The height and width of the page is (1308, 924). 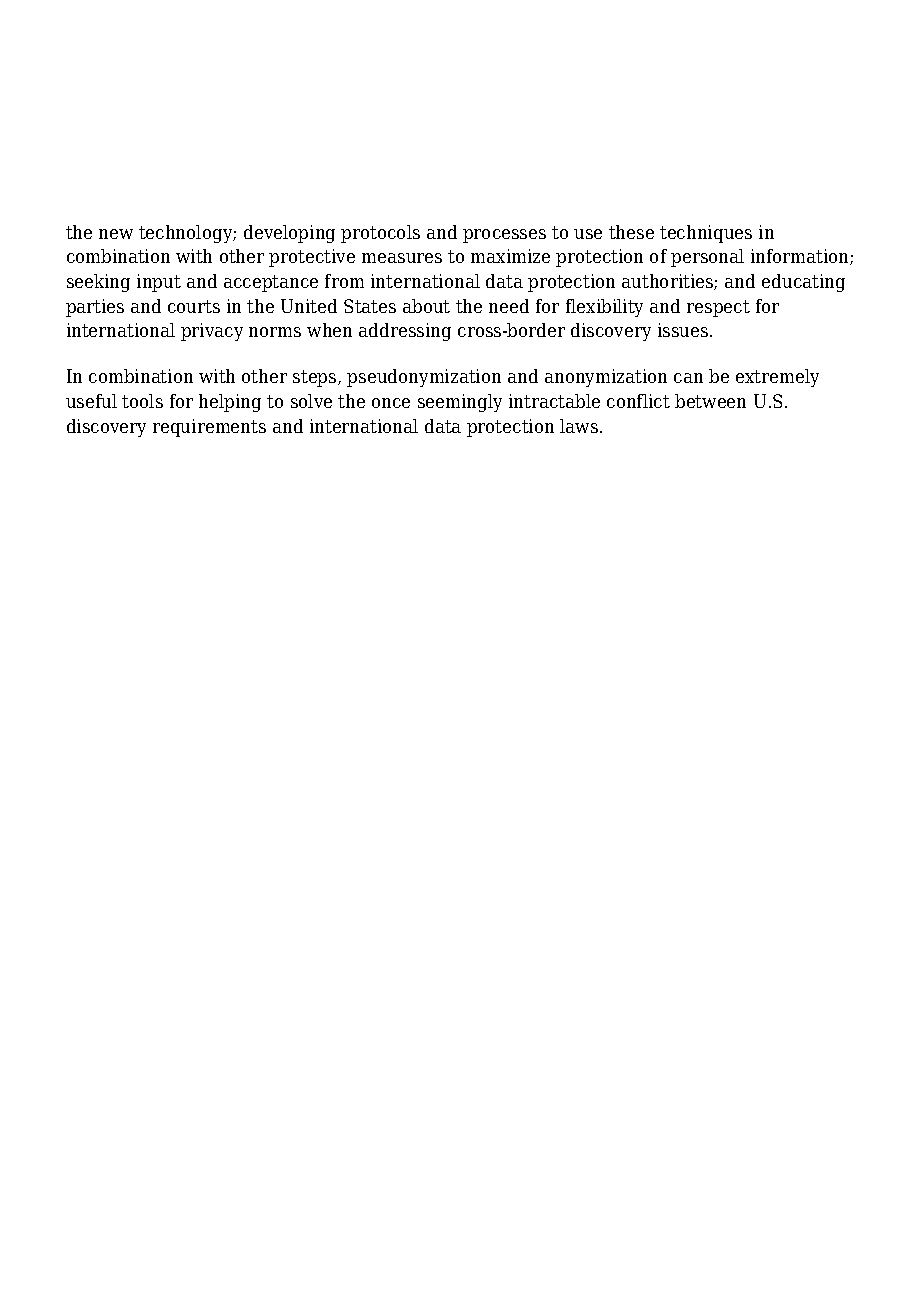 What do you see at coordinates (684, 330) in the page?
I see `issues` at bounding box center [684, 330].
